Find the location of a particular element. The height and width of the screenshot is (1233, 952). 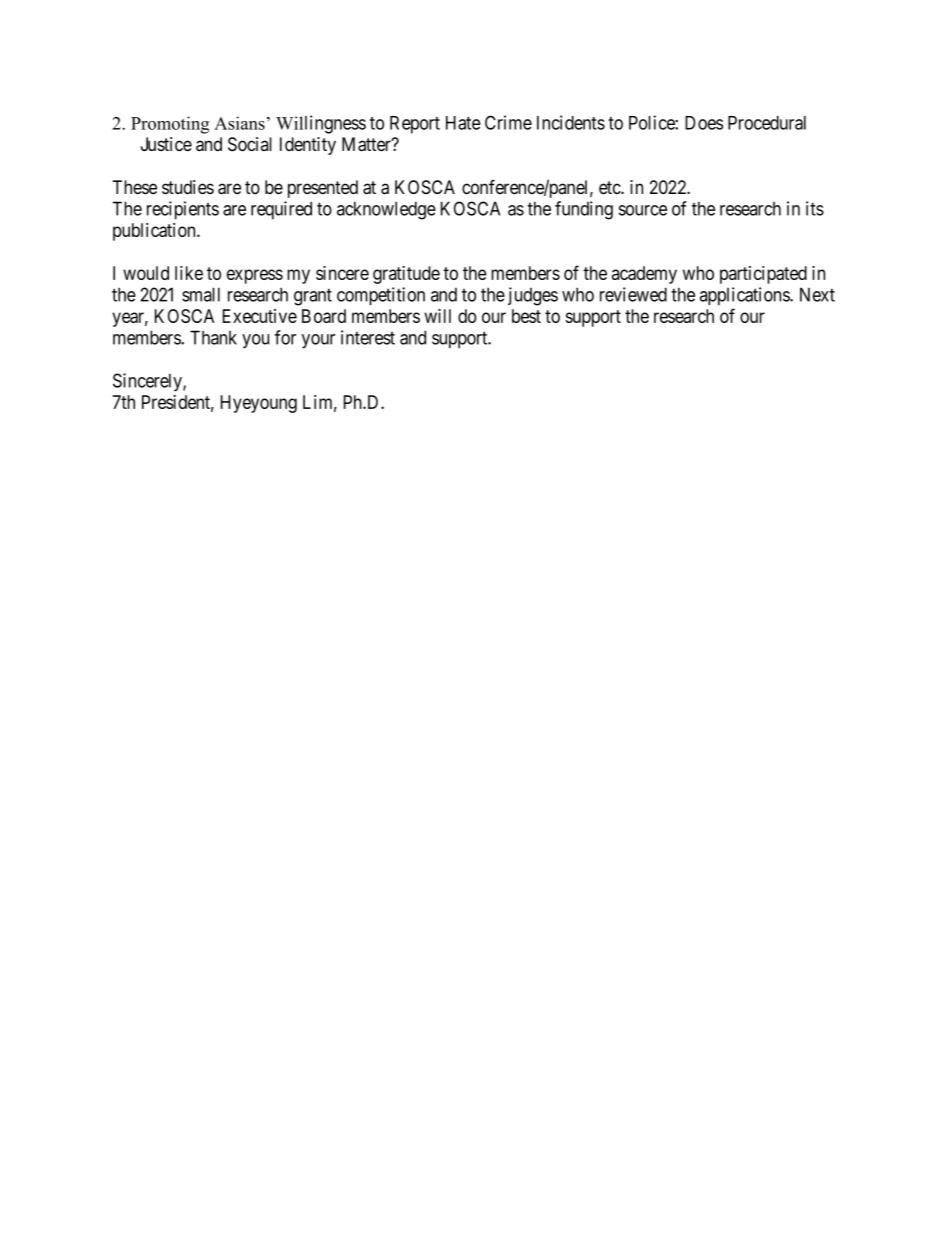

interest is located at coordinates (368, 337).
